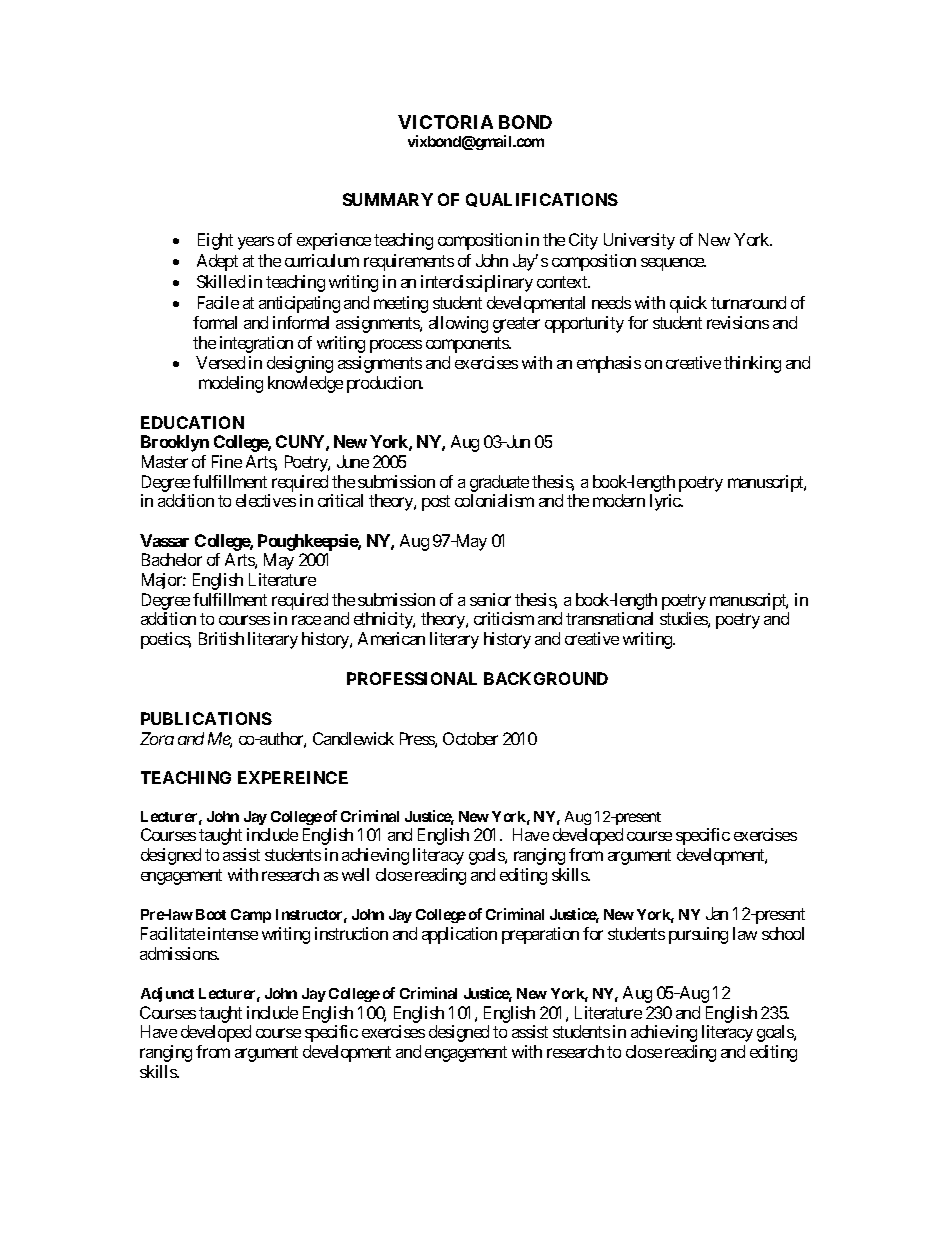 This image has height=1233, width=952. Describe the element at coordinates (164, 540) in the image. I see `Vassar` at that location.
